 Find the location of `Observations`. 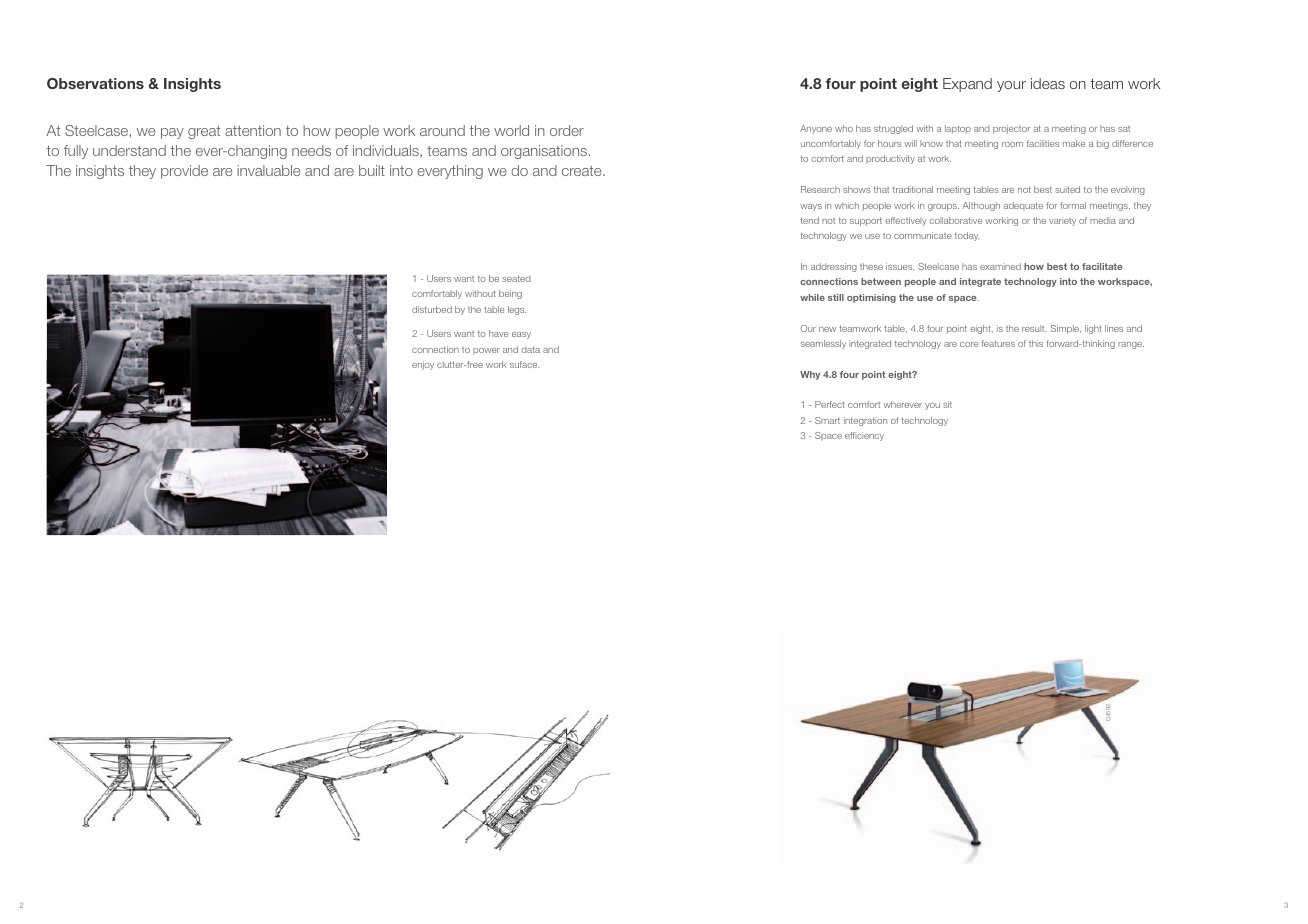

Observations is located at coordinates (95, 83).
